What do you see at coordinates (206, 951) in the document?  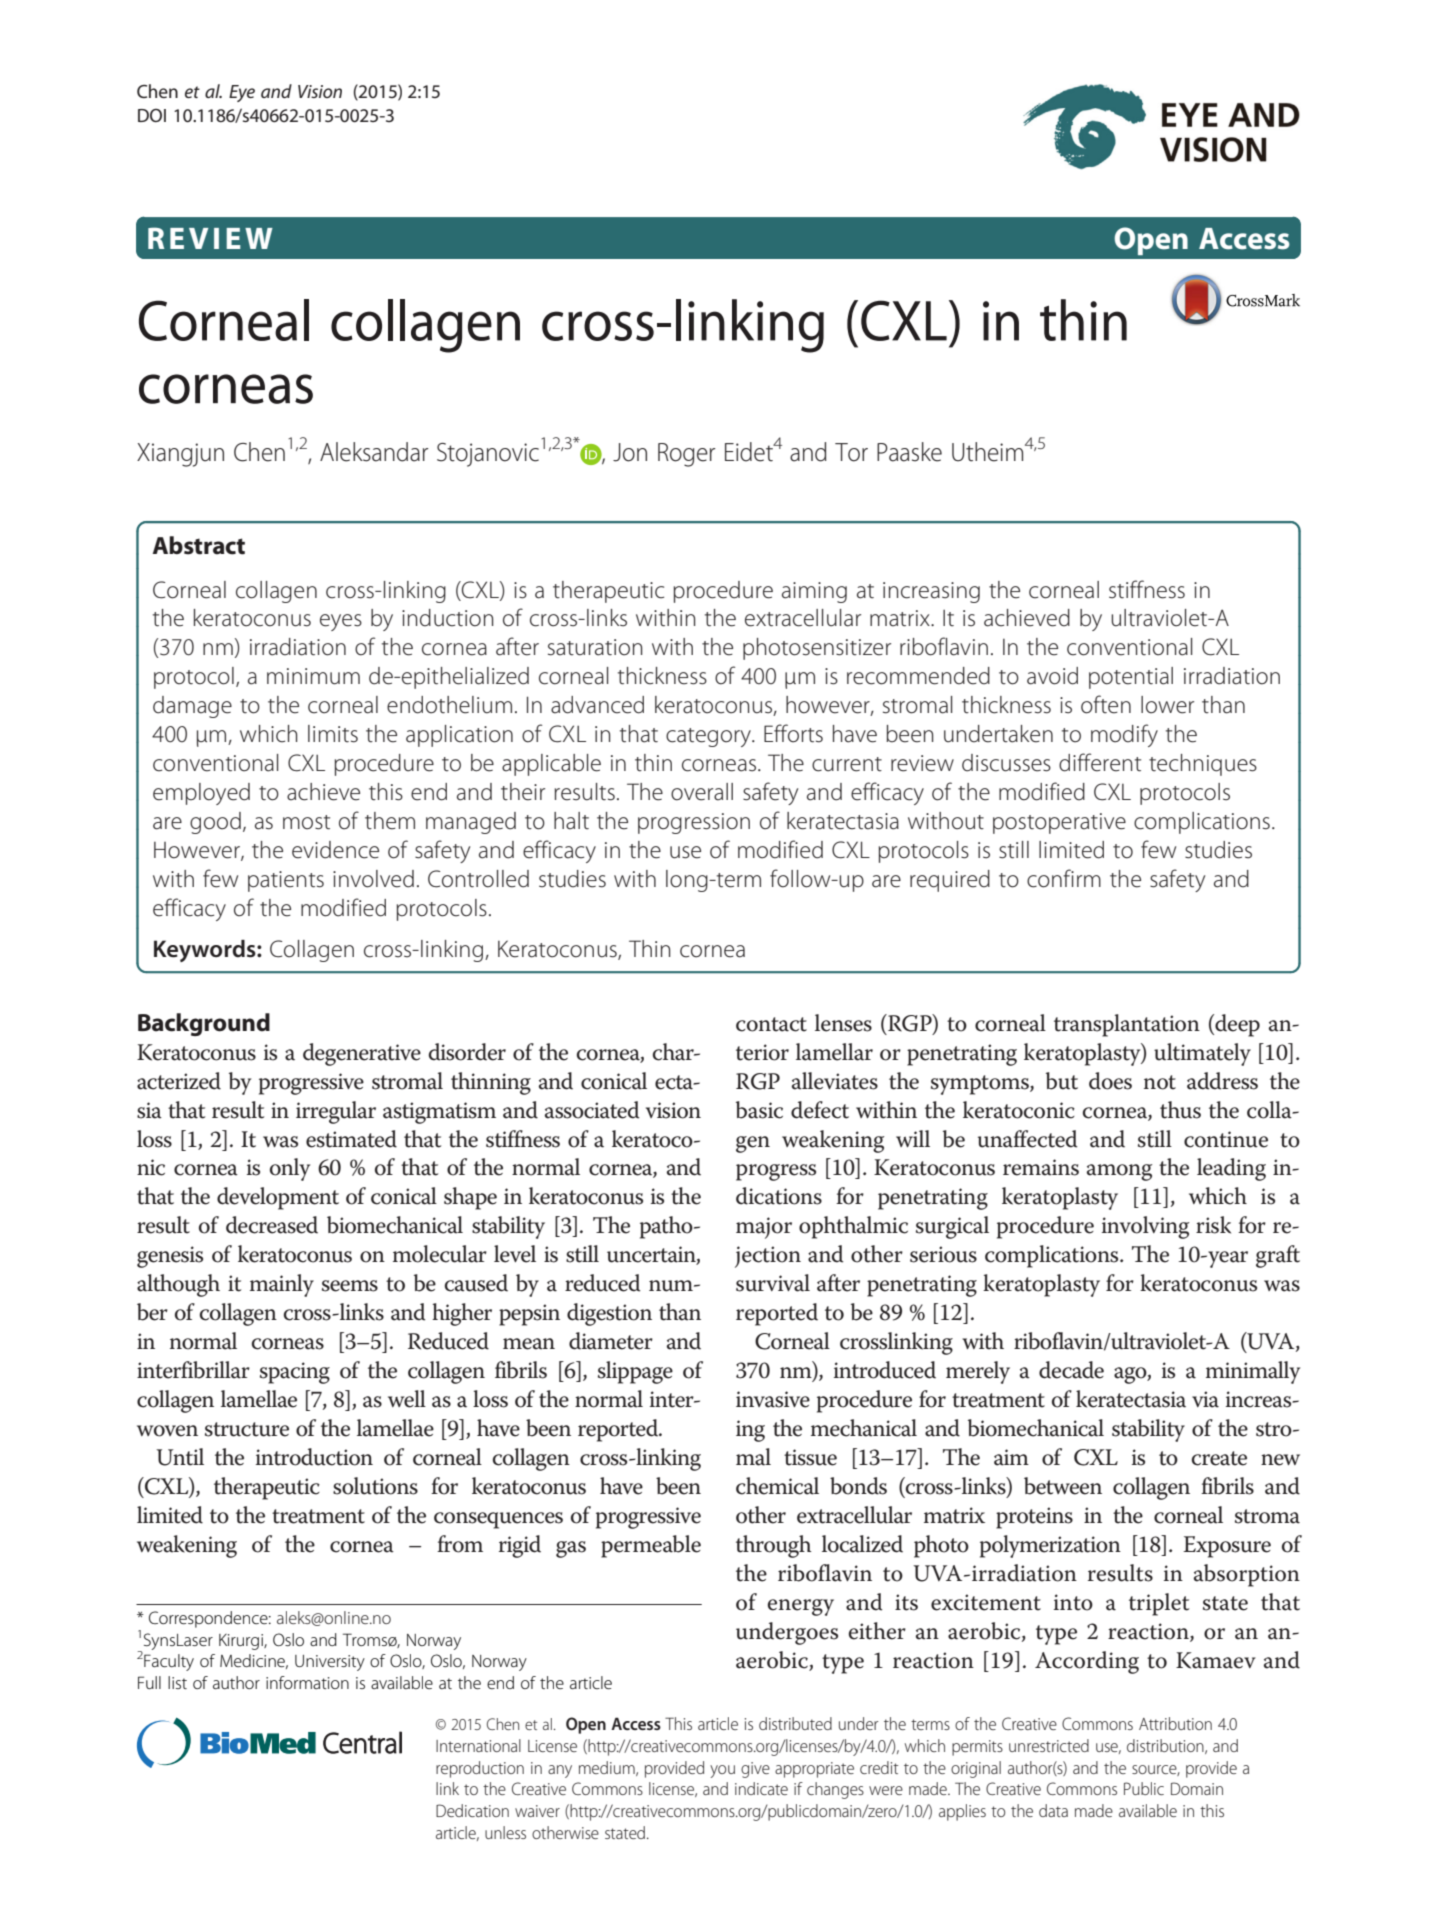 I see `Keywords` at bounding box center [206, 951].
